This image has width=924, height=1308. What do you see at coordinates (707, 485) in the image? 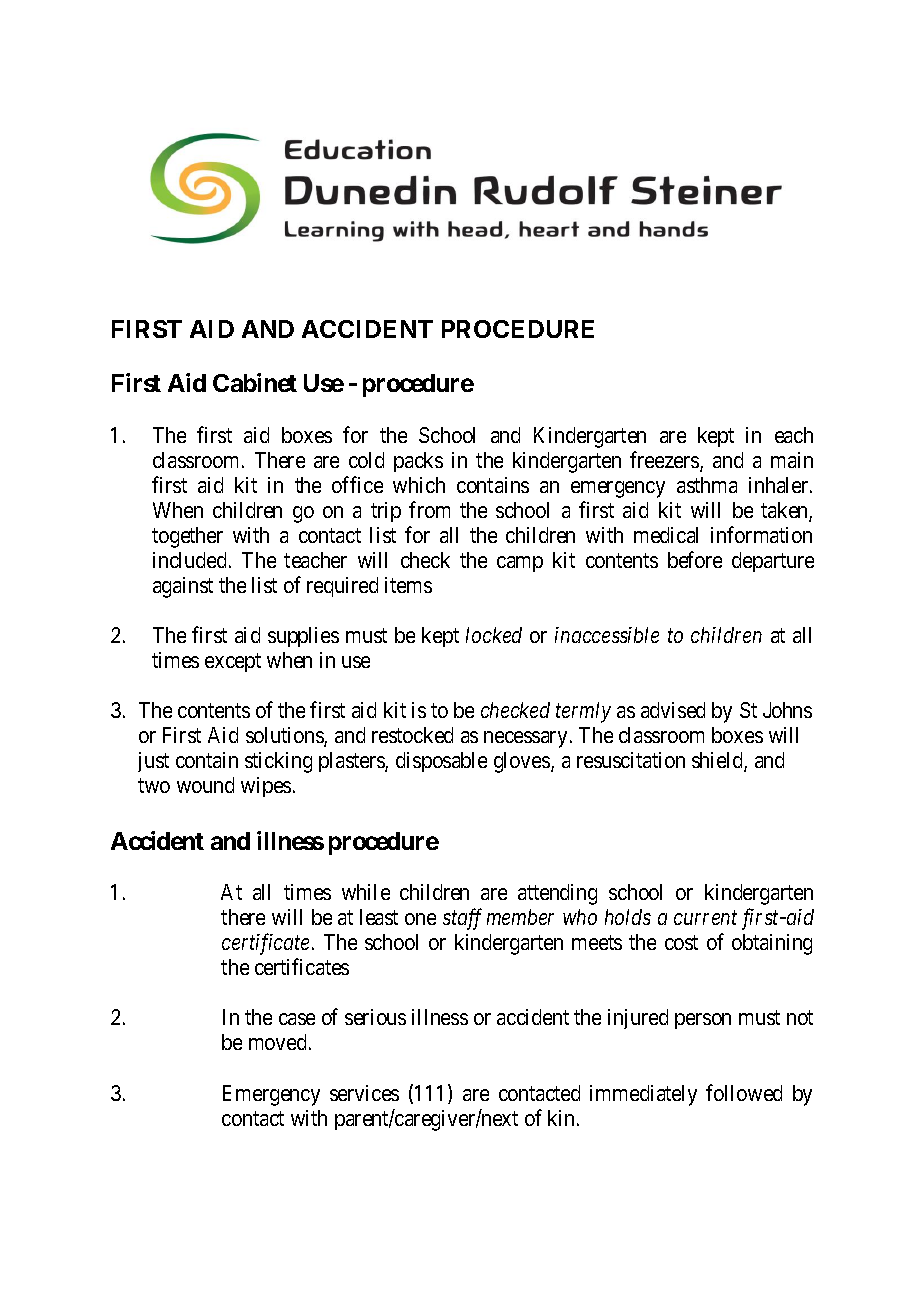
I see `asthma` at bounding box center [707, 485].
